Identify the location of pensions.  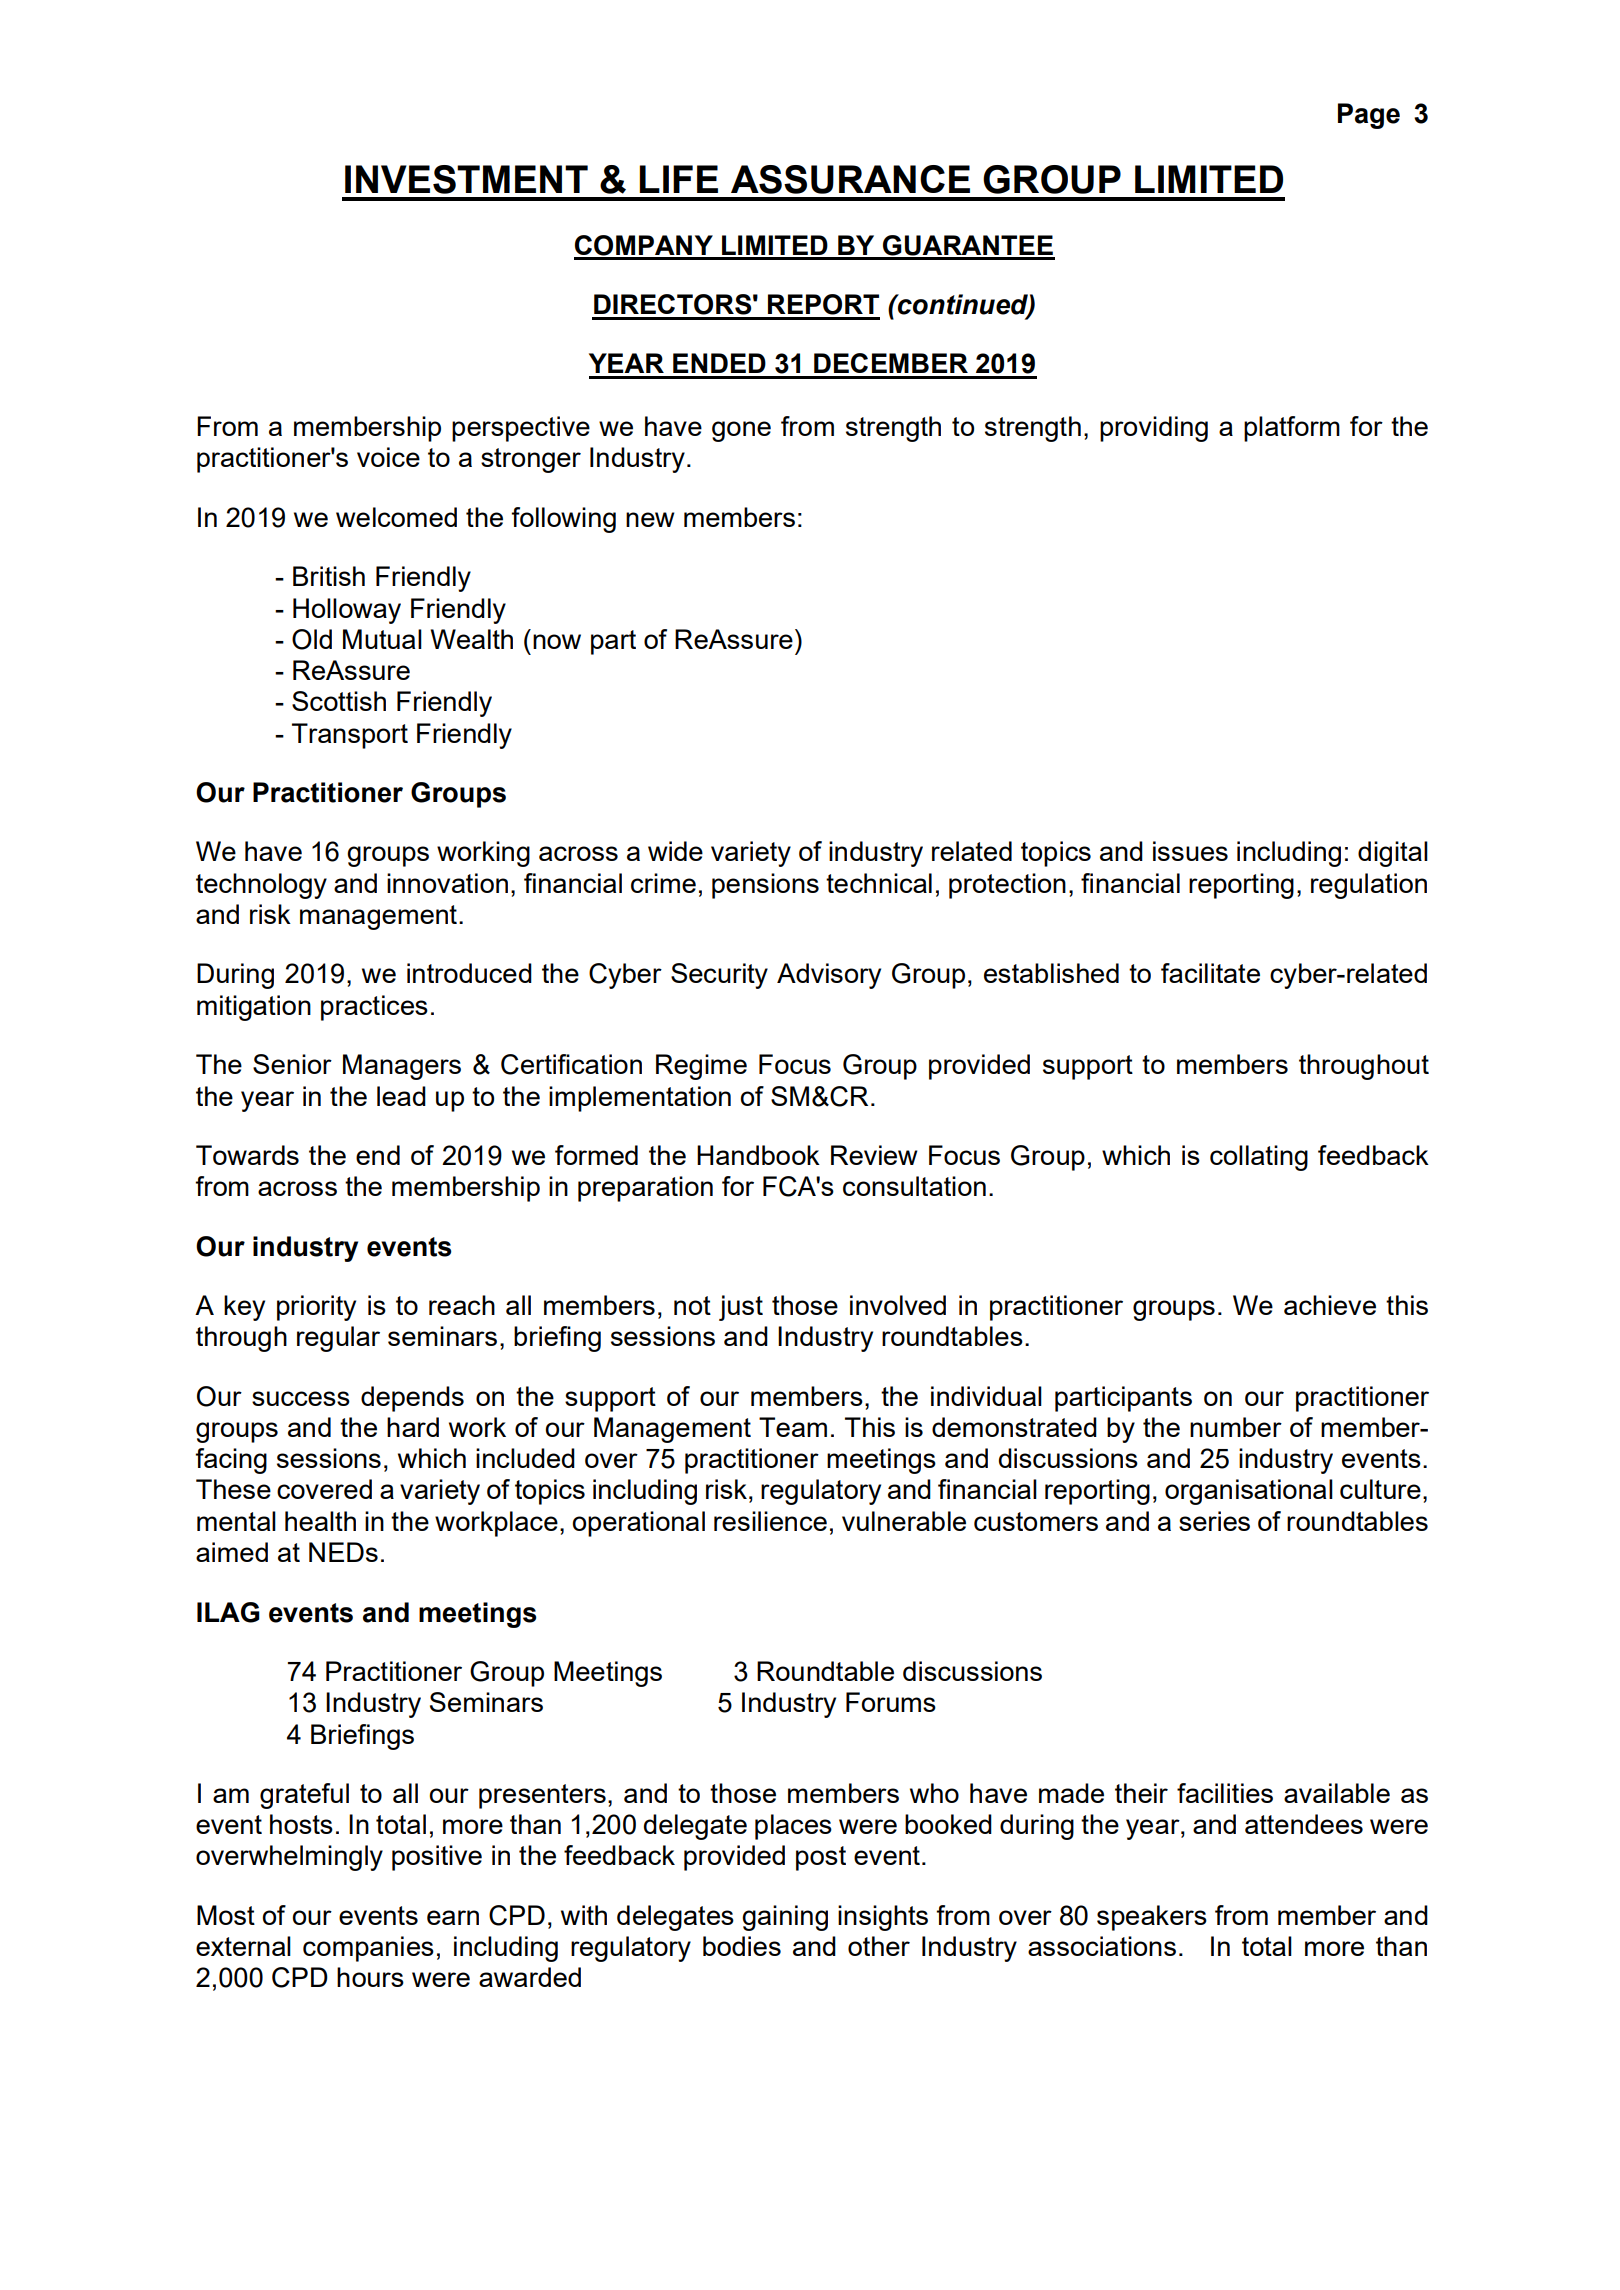
(765, 886).
